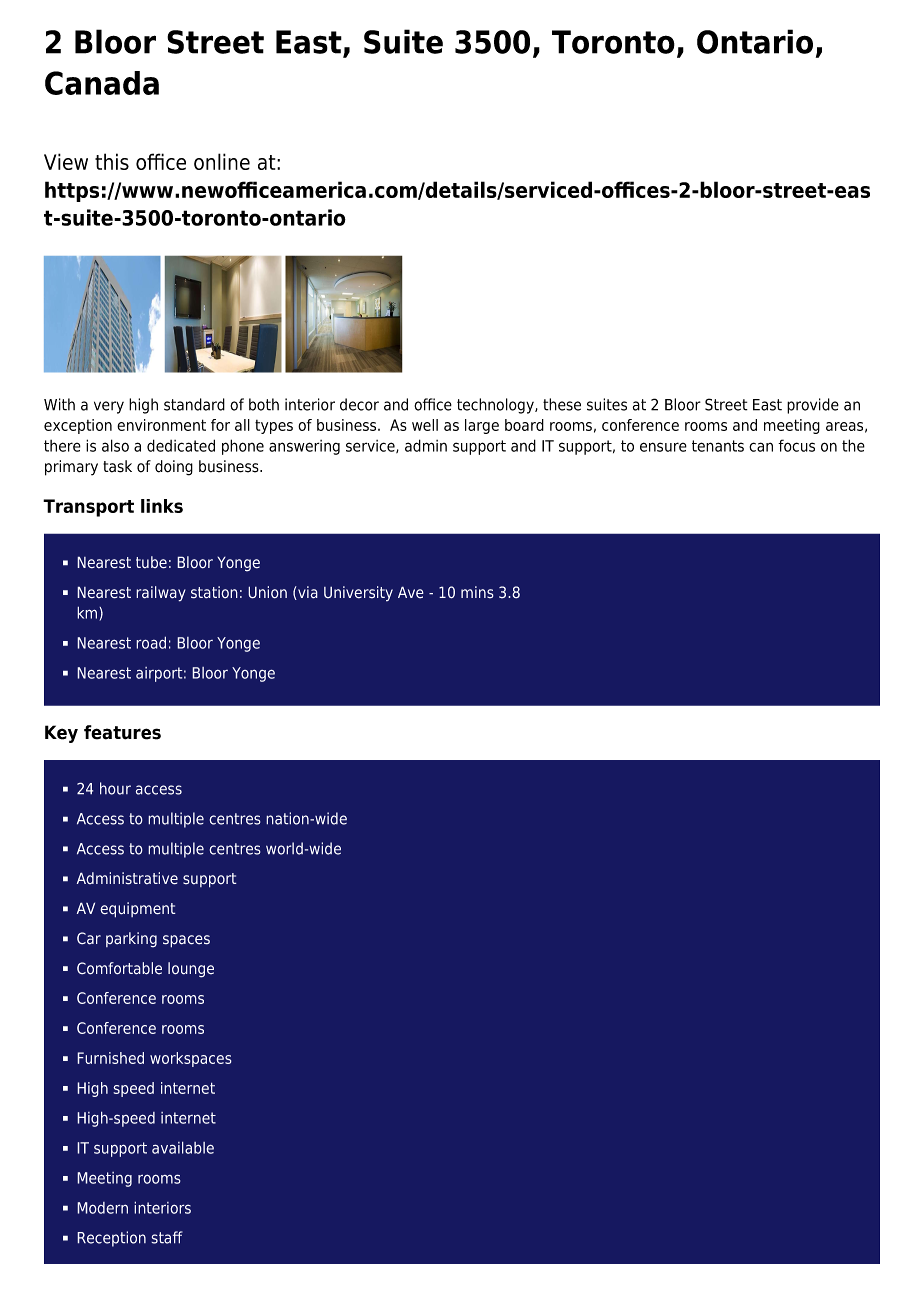 The height and width of the image is (1308, 924). I want to click on mins, so click(477, 592).
